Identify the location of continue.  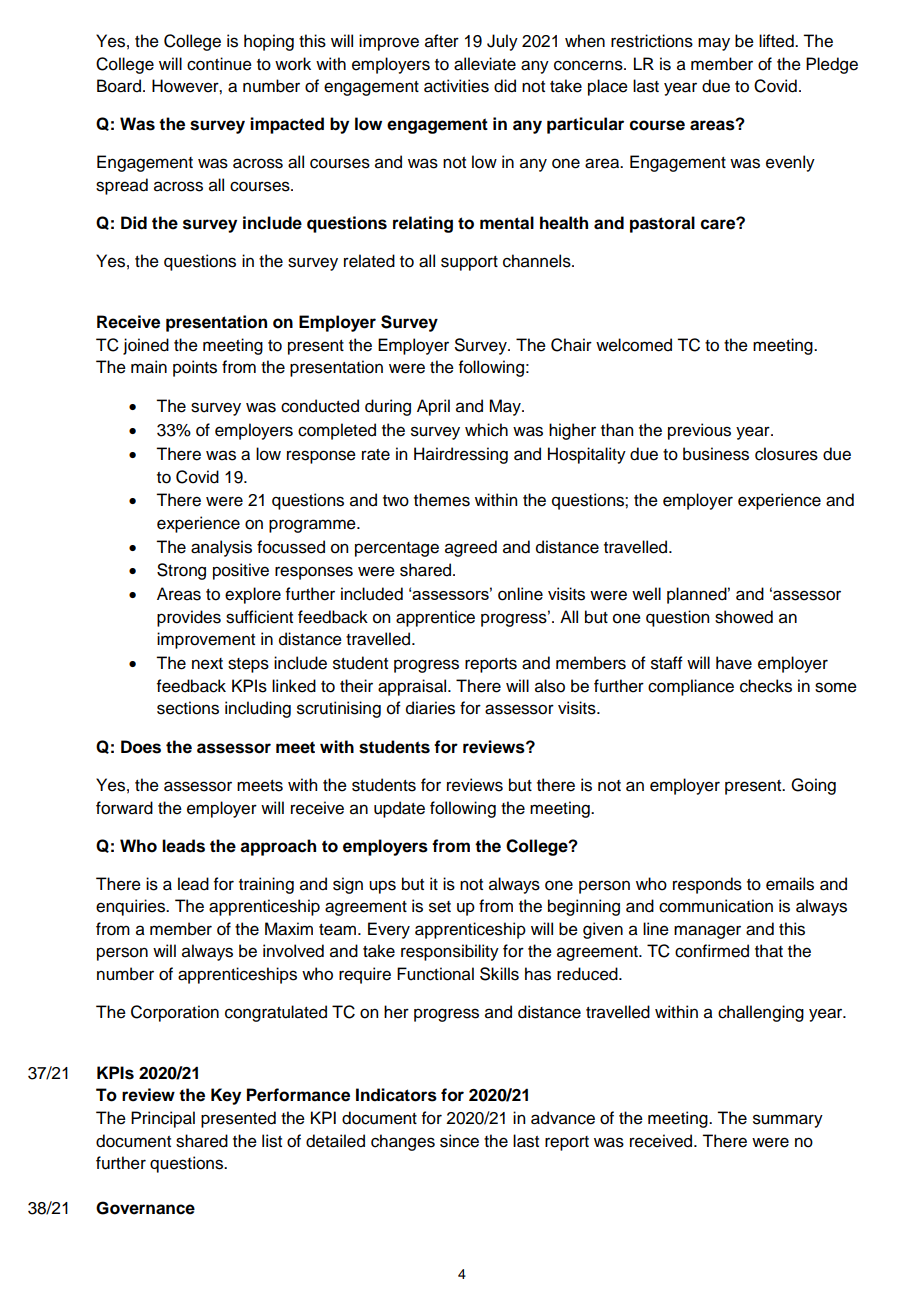
(219, 64).
